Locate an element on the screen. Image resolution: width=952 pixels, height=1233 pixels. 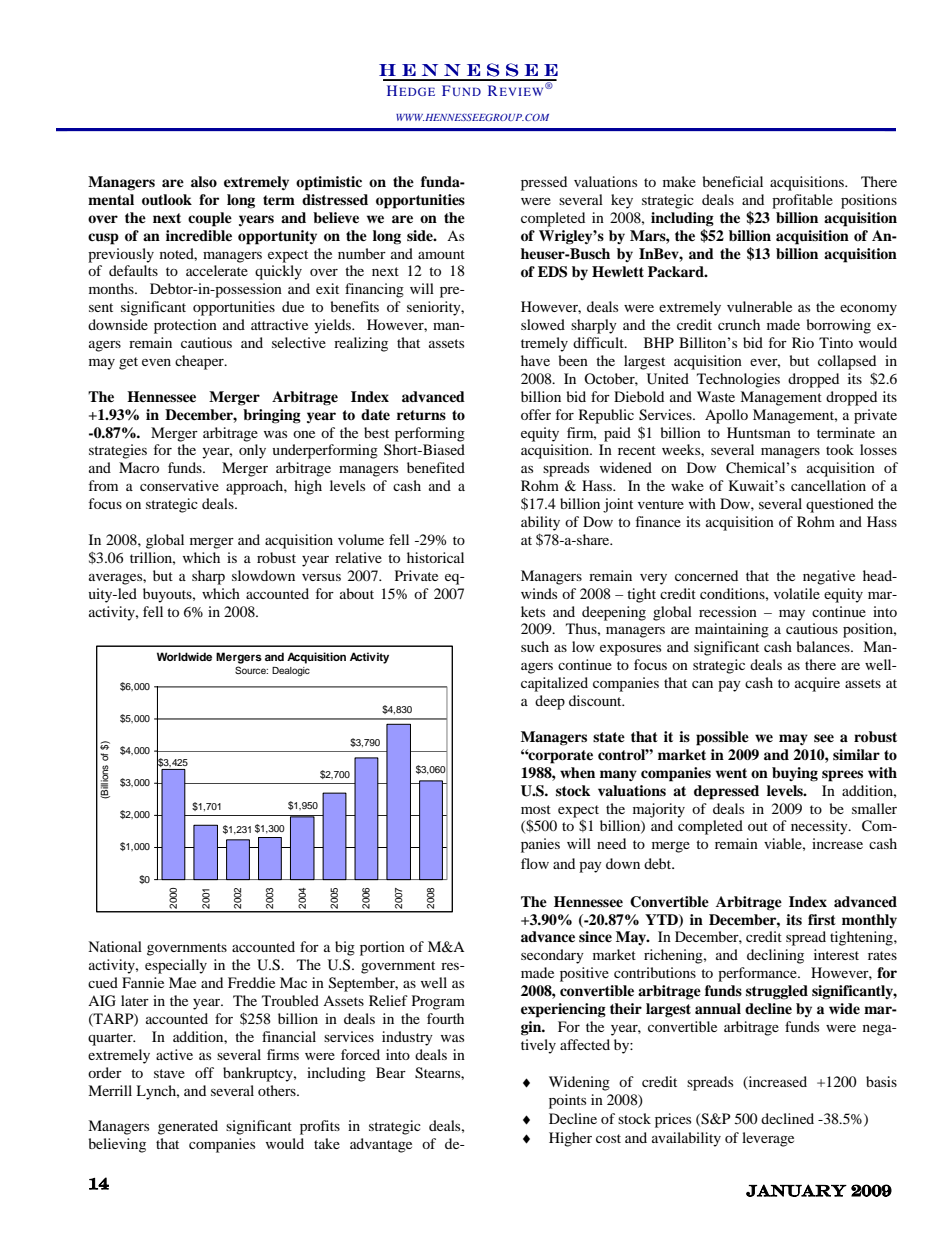
amount is located at coordinates (441, 254).
